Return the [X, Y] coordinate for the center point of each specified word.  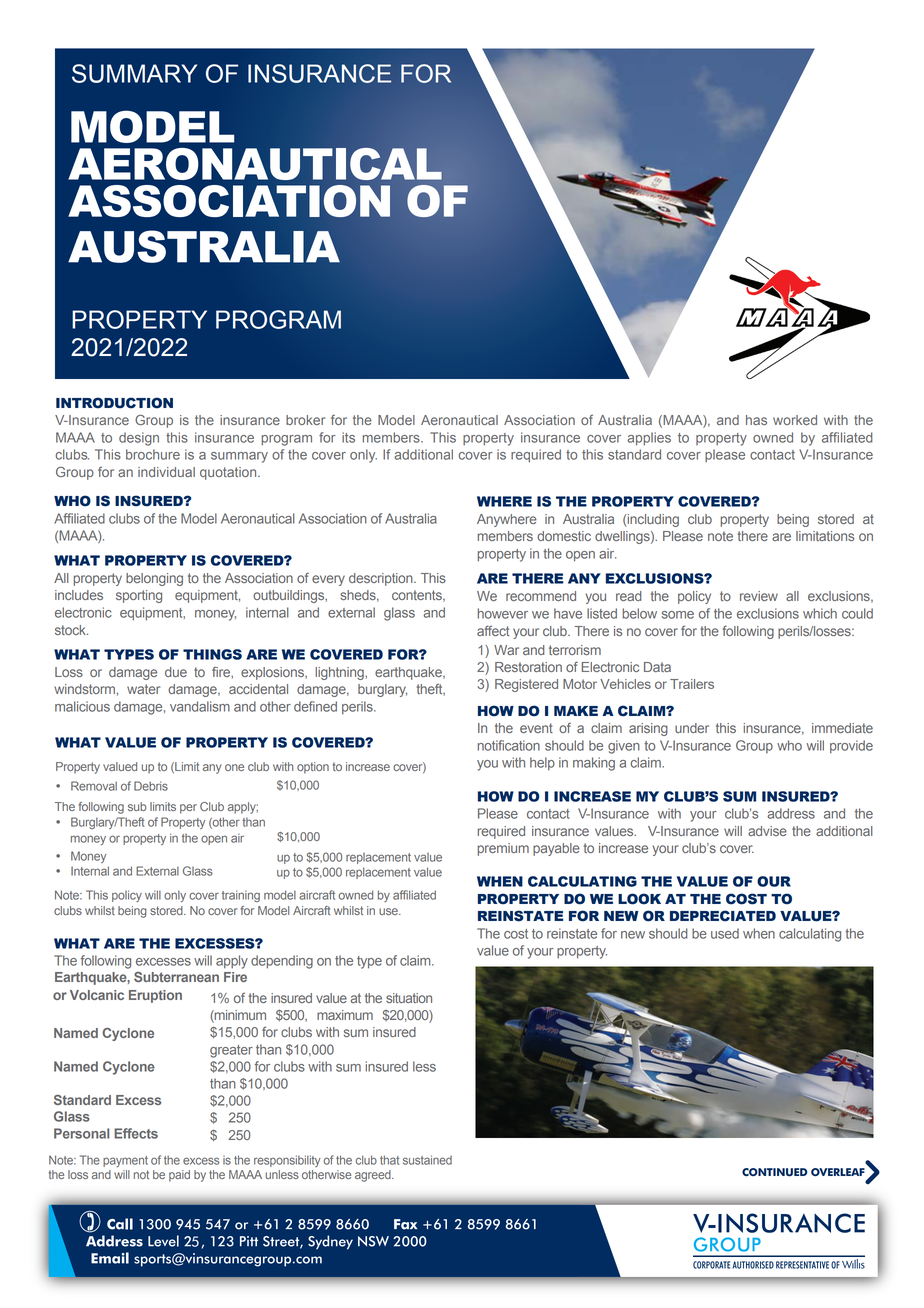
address [791, 813]
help [542, 764]
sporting [139, 596]
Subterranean [176, 977]
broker [305, 420]
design [139, 439]
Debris [151, 786]
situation [409, 998]
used [725, 933]
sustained [427, 1160]
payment [125, 1161]
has [756, 420]
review [759, 596]
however [503, 613]
